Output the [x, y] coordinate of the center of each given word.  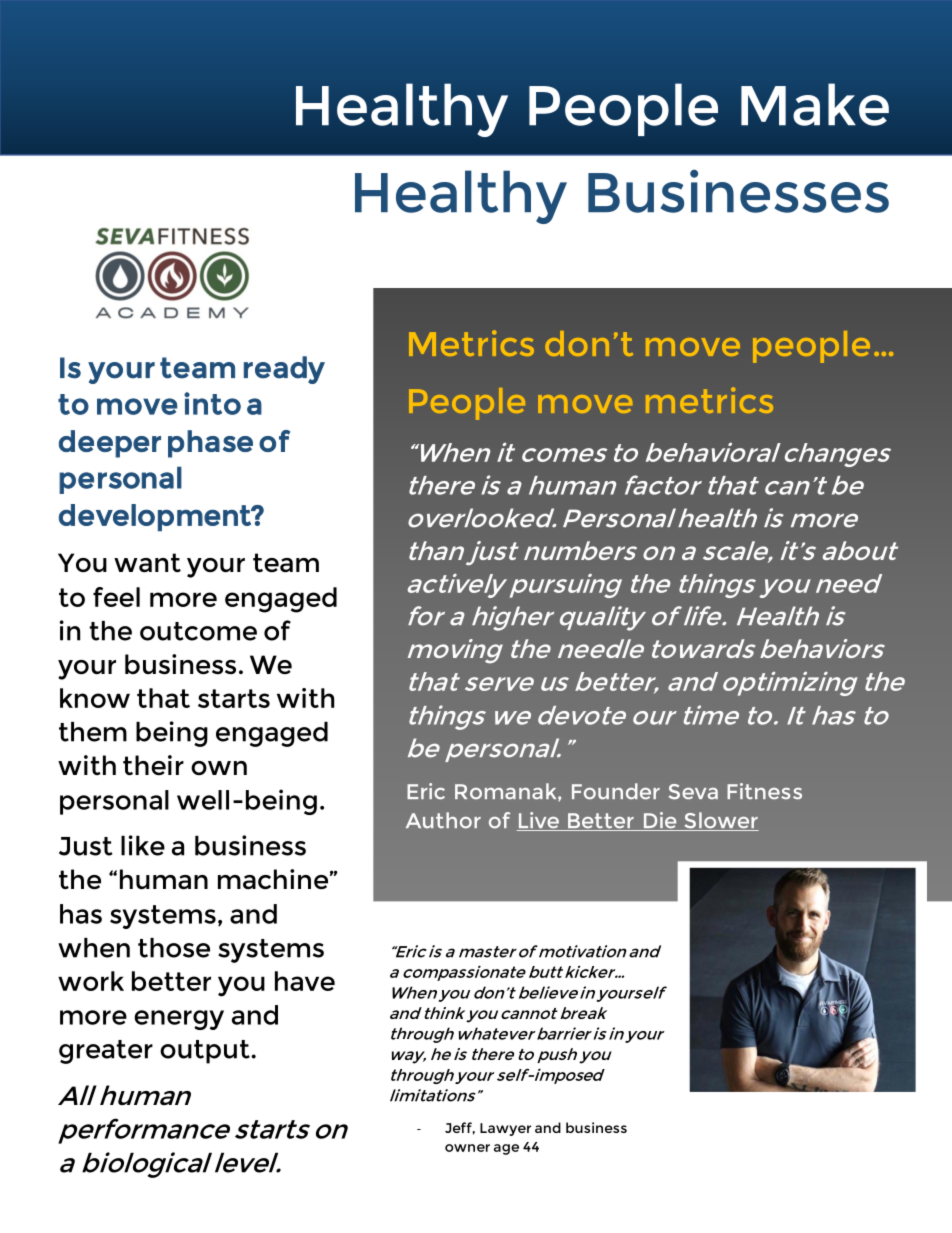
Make [815, 104]
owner [467, 1148]
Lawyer [505, 1129]
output [206, 1052]
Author [443, 820]
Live [539, 821]
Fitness [764, 791]
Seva [693, 792]
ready [284, 370]
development [156, 517]
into [212, 403]
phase [210, 444]
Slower [720, 821]
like [143, 845]
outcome [198, 631]
